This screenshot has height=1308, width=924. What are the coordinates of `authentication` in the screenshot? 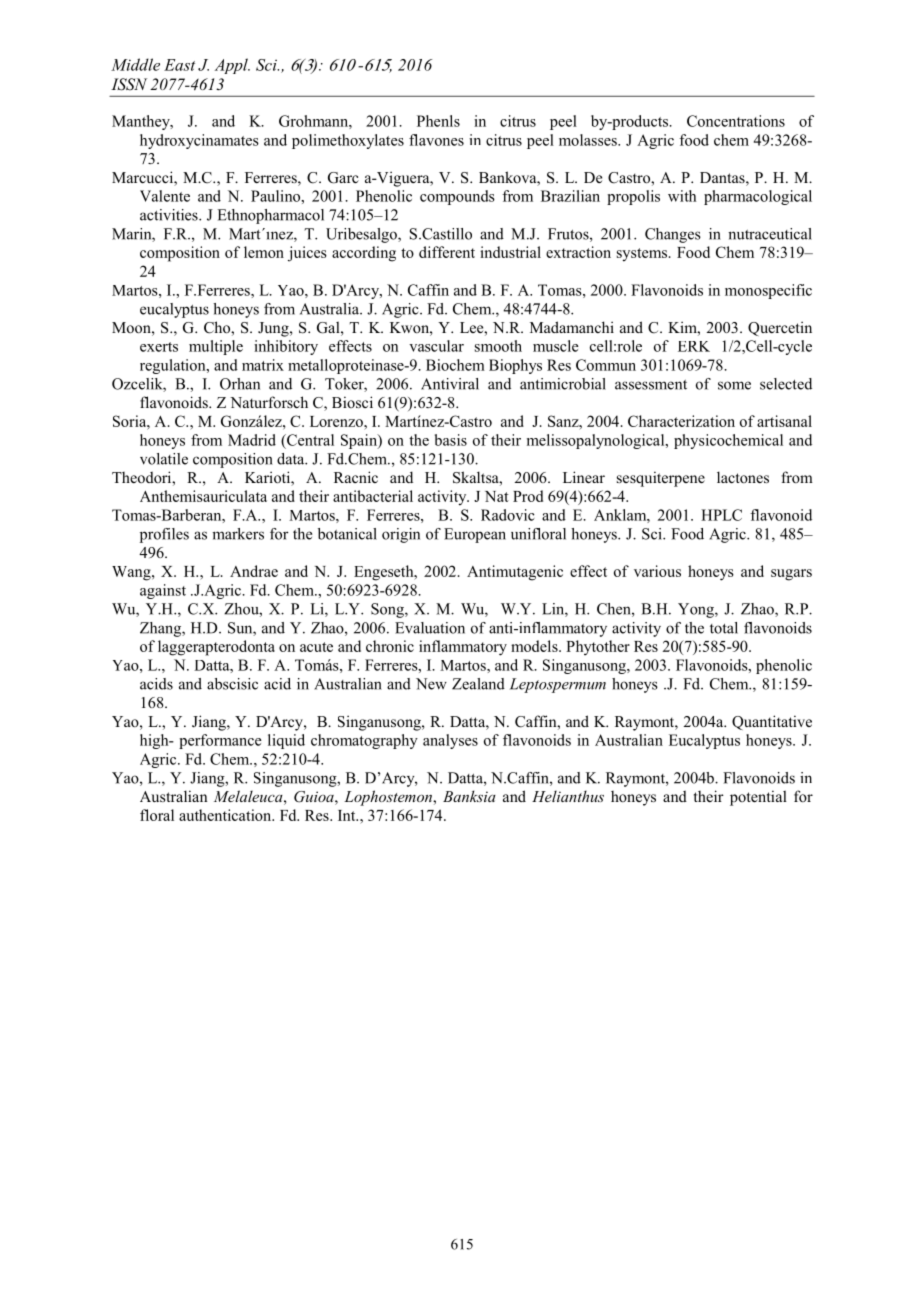 It's located at (226, 815).
